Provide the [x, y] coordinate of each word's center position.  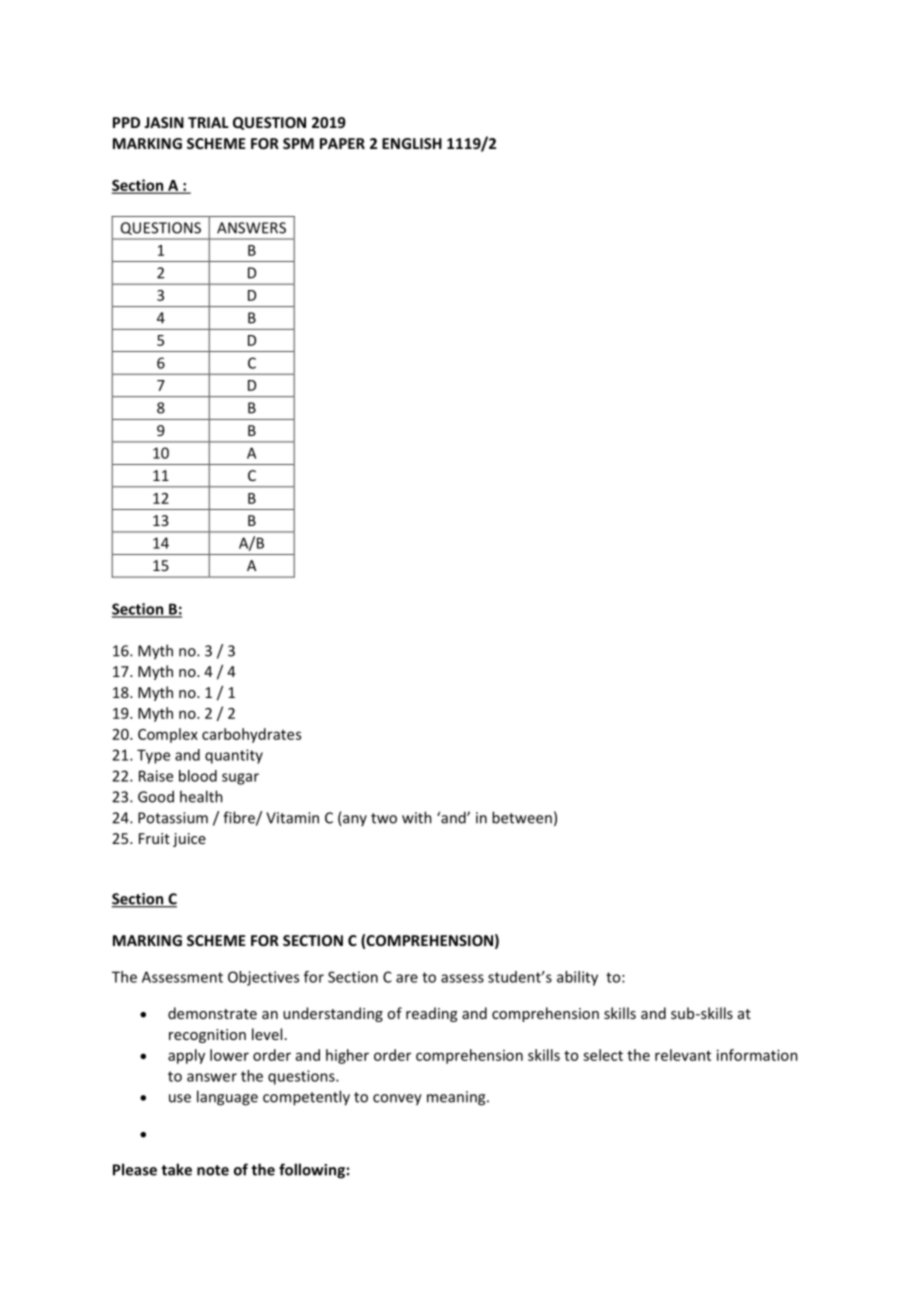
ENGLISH [412, 143]
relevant [683, 1055]
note [213, 1170]
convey [397, 1100]
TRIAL [208, 122]
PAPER [342, 143]
